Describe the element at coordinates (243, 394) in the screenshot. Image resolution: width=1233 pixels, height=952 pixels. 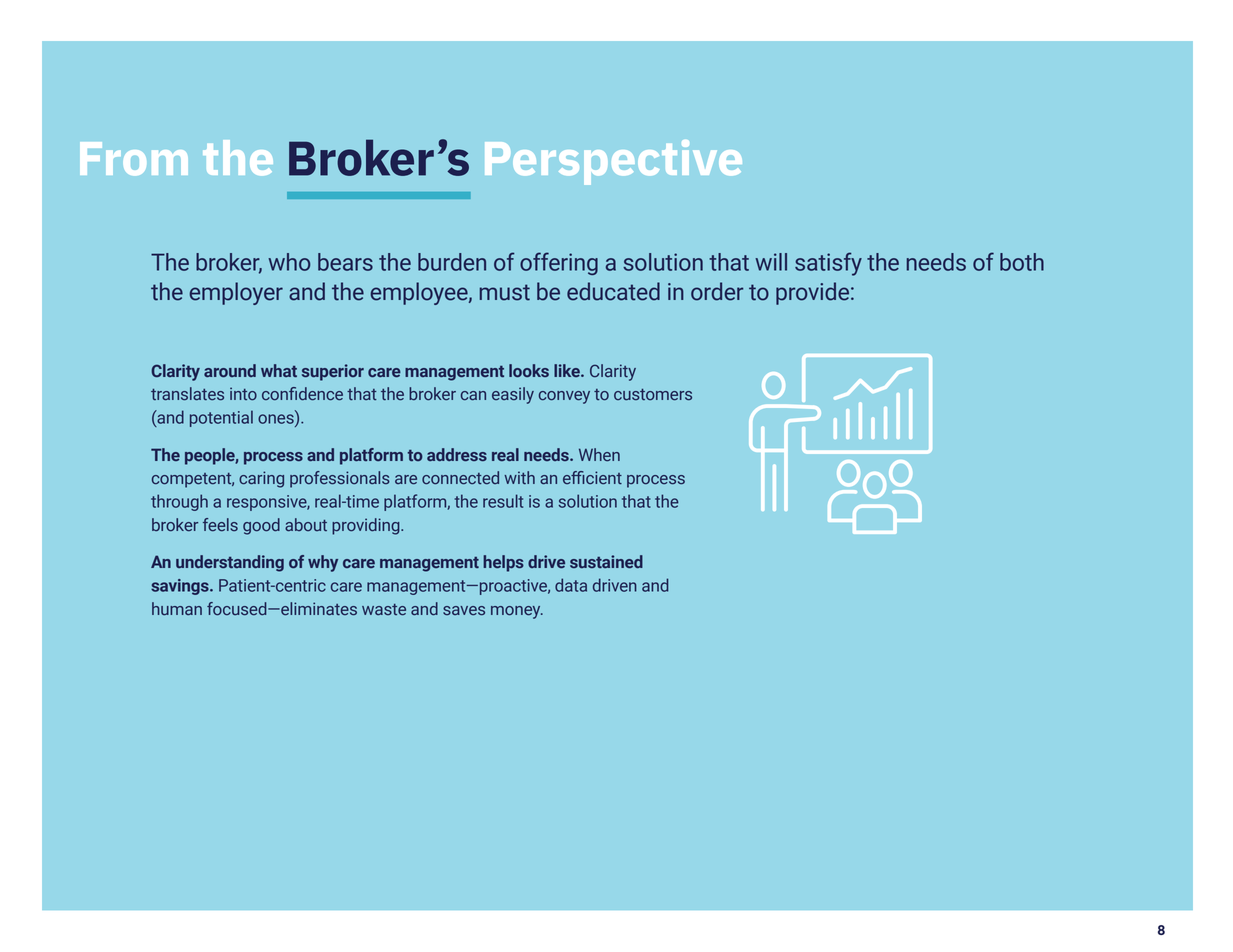
I see `into` at that location.
